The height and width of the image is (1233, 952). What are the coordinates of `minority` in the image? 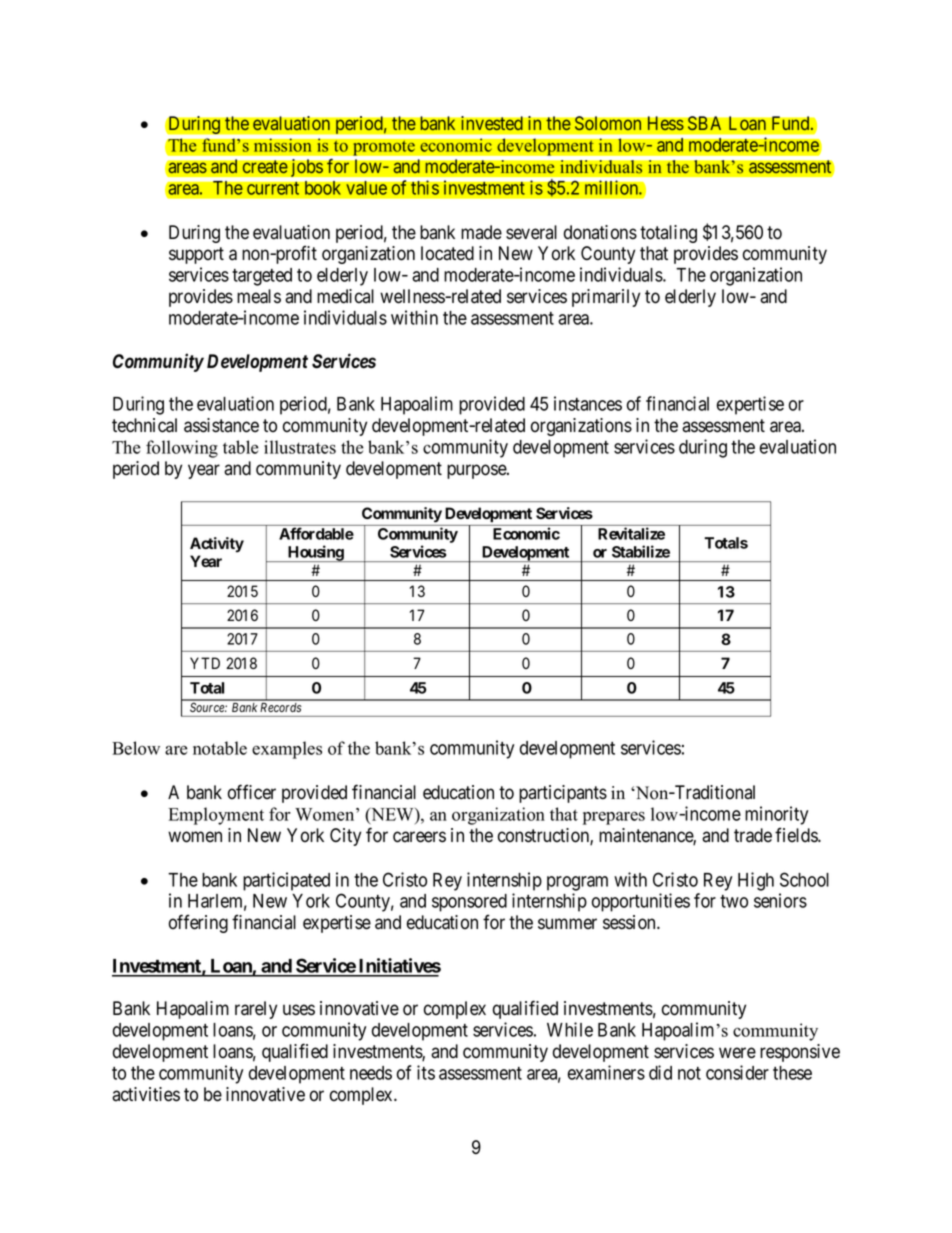 It's located at (776, 815).
